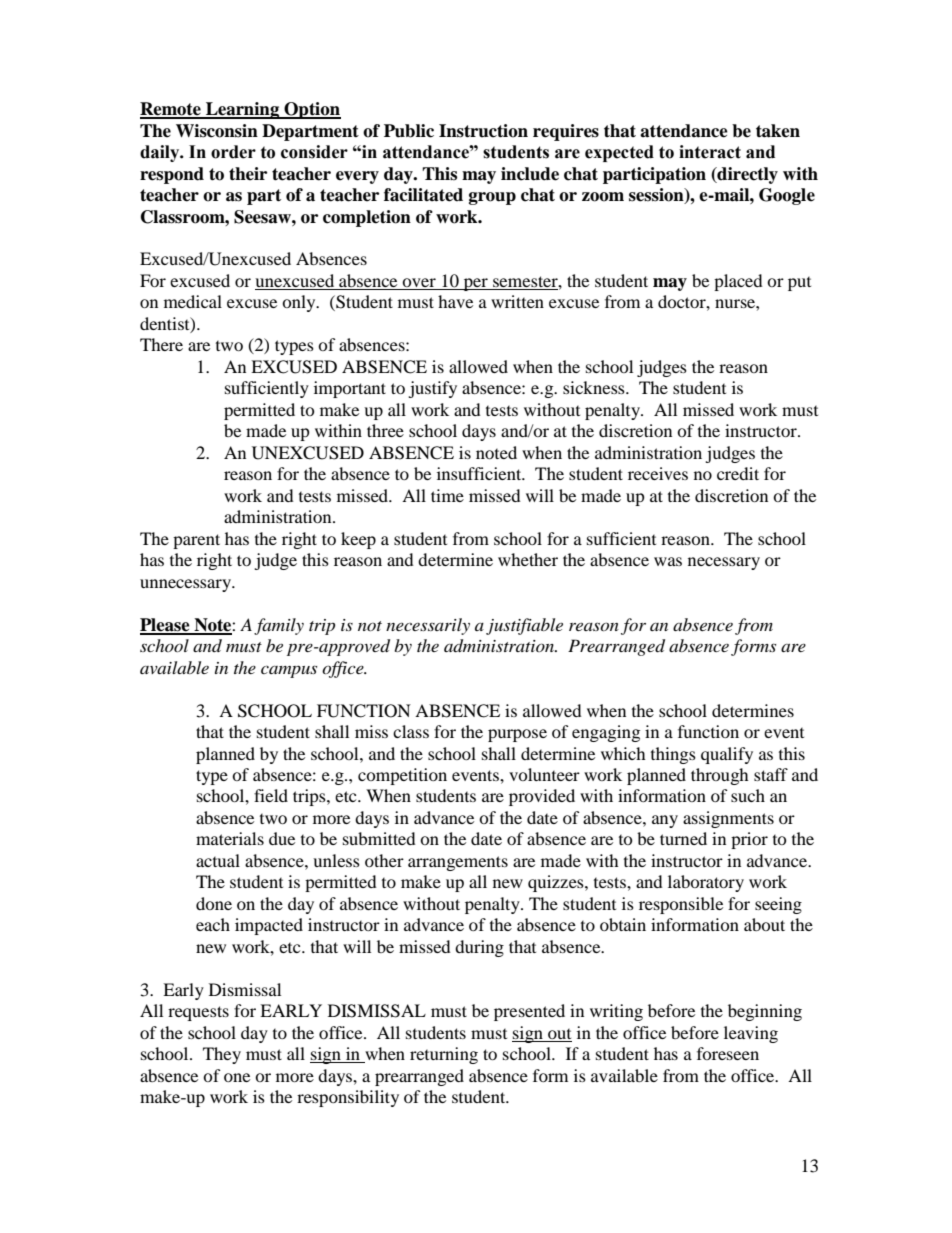 This screenshot has width=952, height=1233. Describe the element at coordinates (222, 1055) in the screenshot. I see `They` at that location.
